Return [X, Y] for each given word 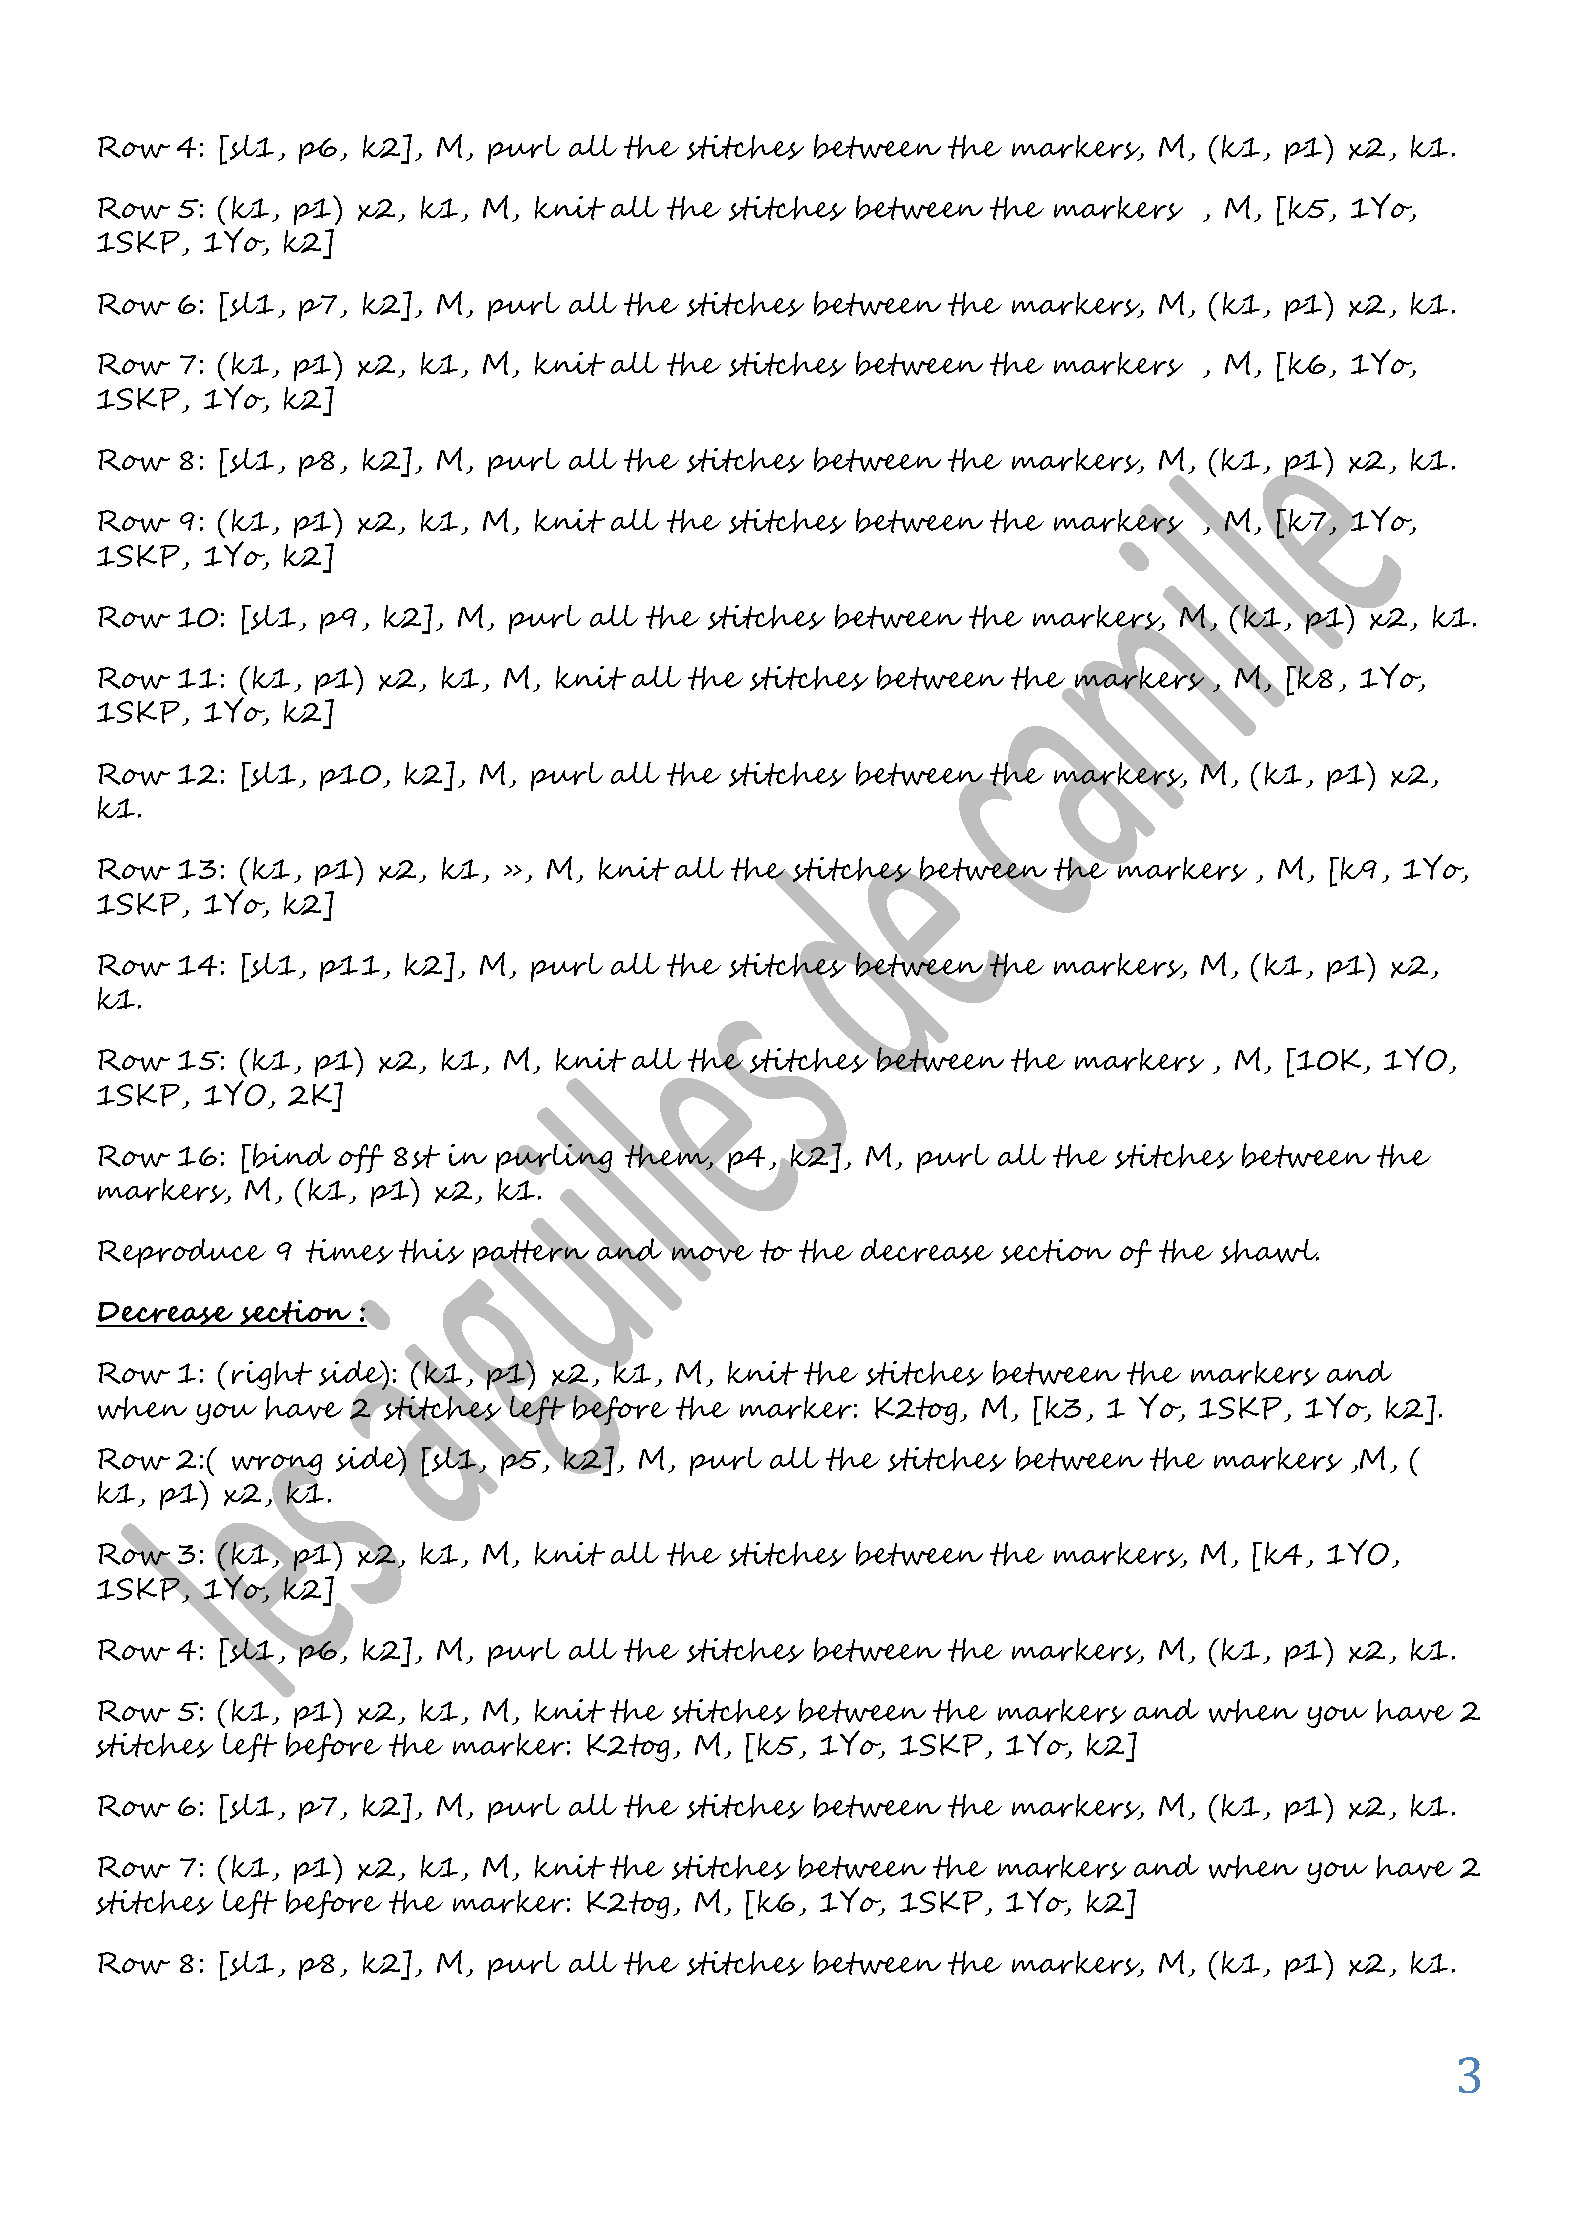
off [361, 1158]
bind [292, 1155]
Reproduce [182, 1253]
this [431, 1251]
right [272, 1375]
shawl [1270, 1251]
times [349, 1251]
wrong [277, 1466]
